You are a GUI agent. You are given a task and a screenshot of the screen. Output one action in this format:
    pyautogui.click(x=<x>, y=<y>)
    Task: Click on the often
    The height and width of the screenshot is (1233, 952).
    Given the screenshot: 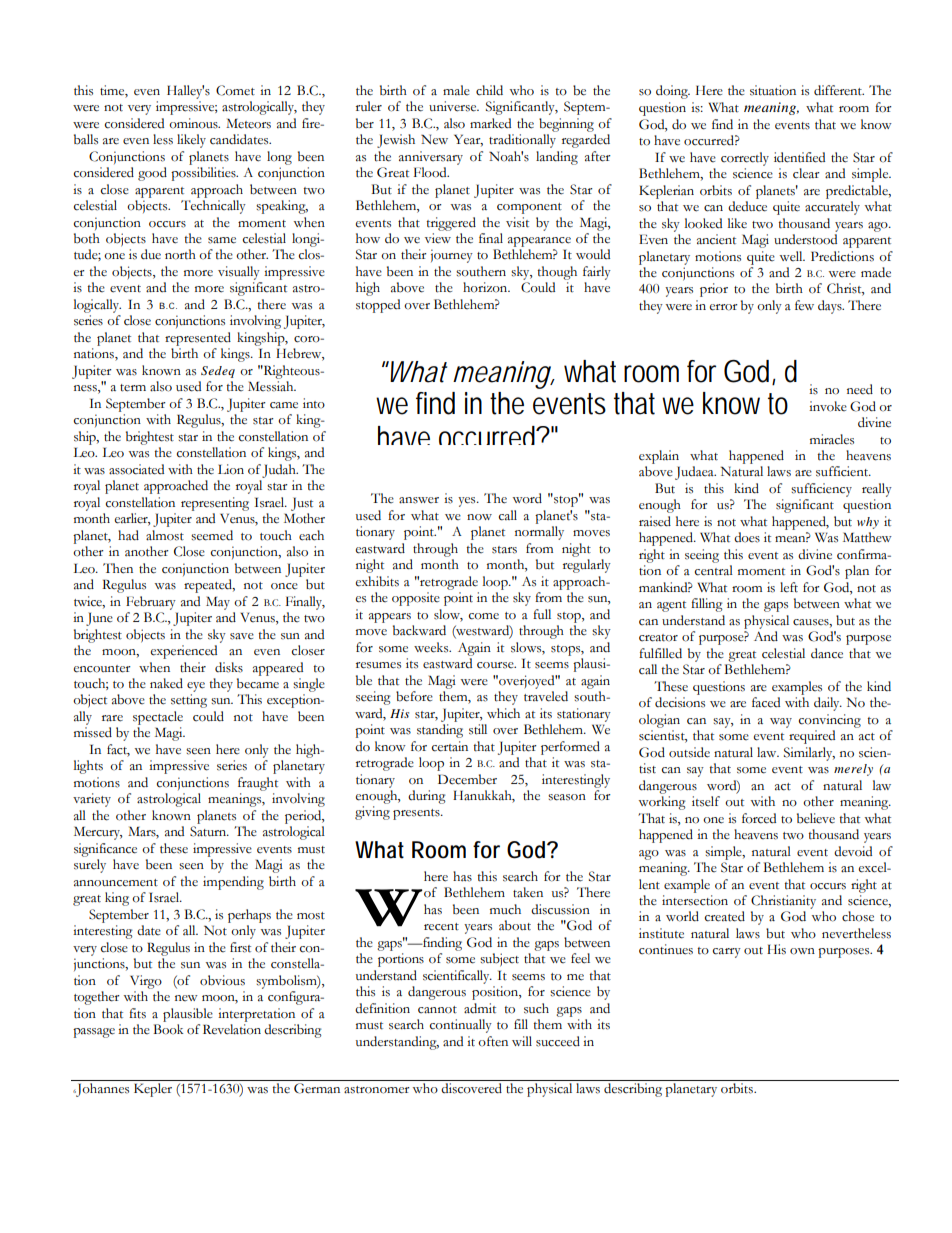 What is the action you would take?
    pyautogui.click(x=493, y=1041)
